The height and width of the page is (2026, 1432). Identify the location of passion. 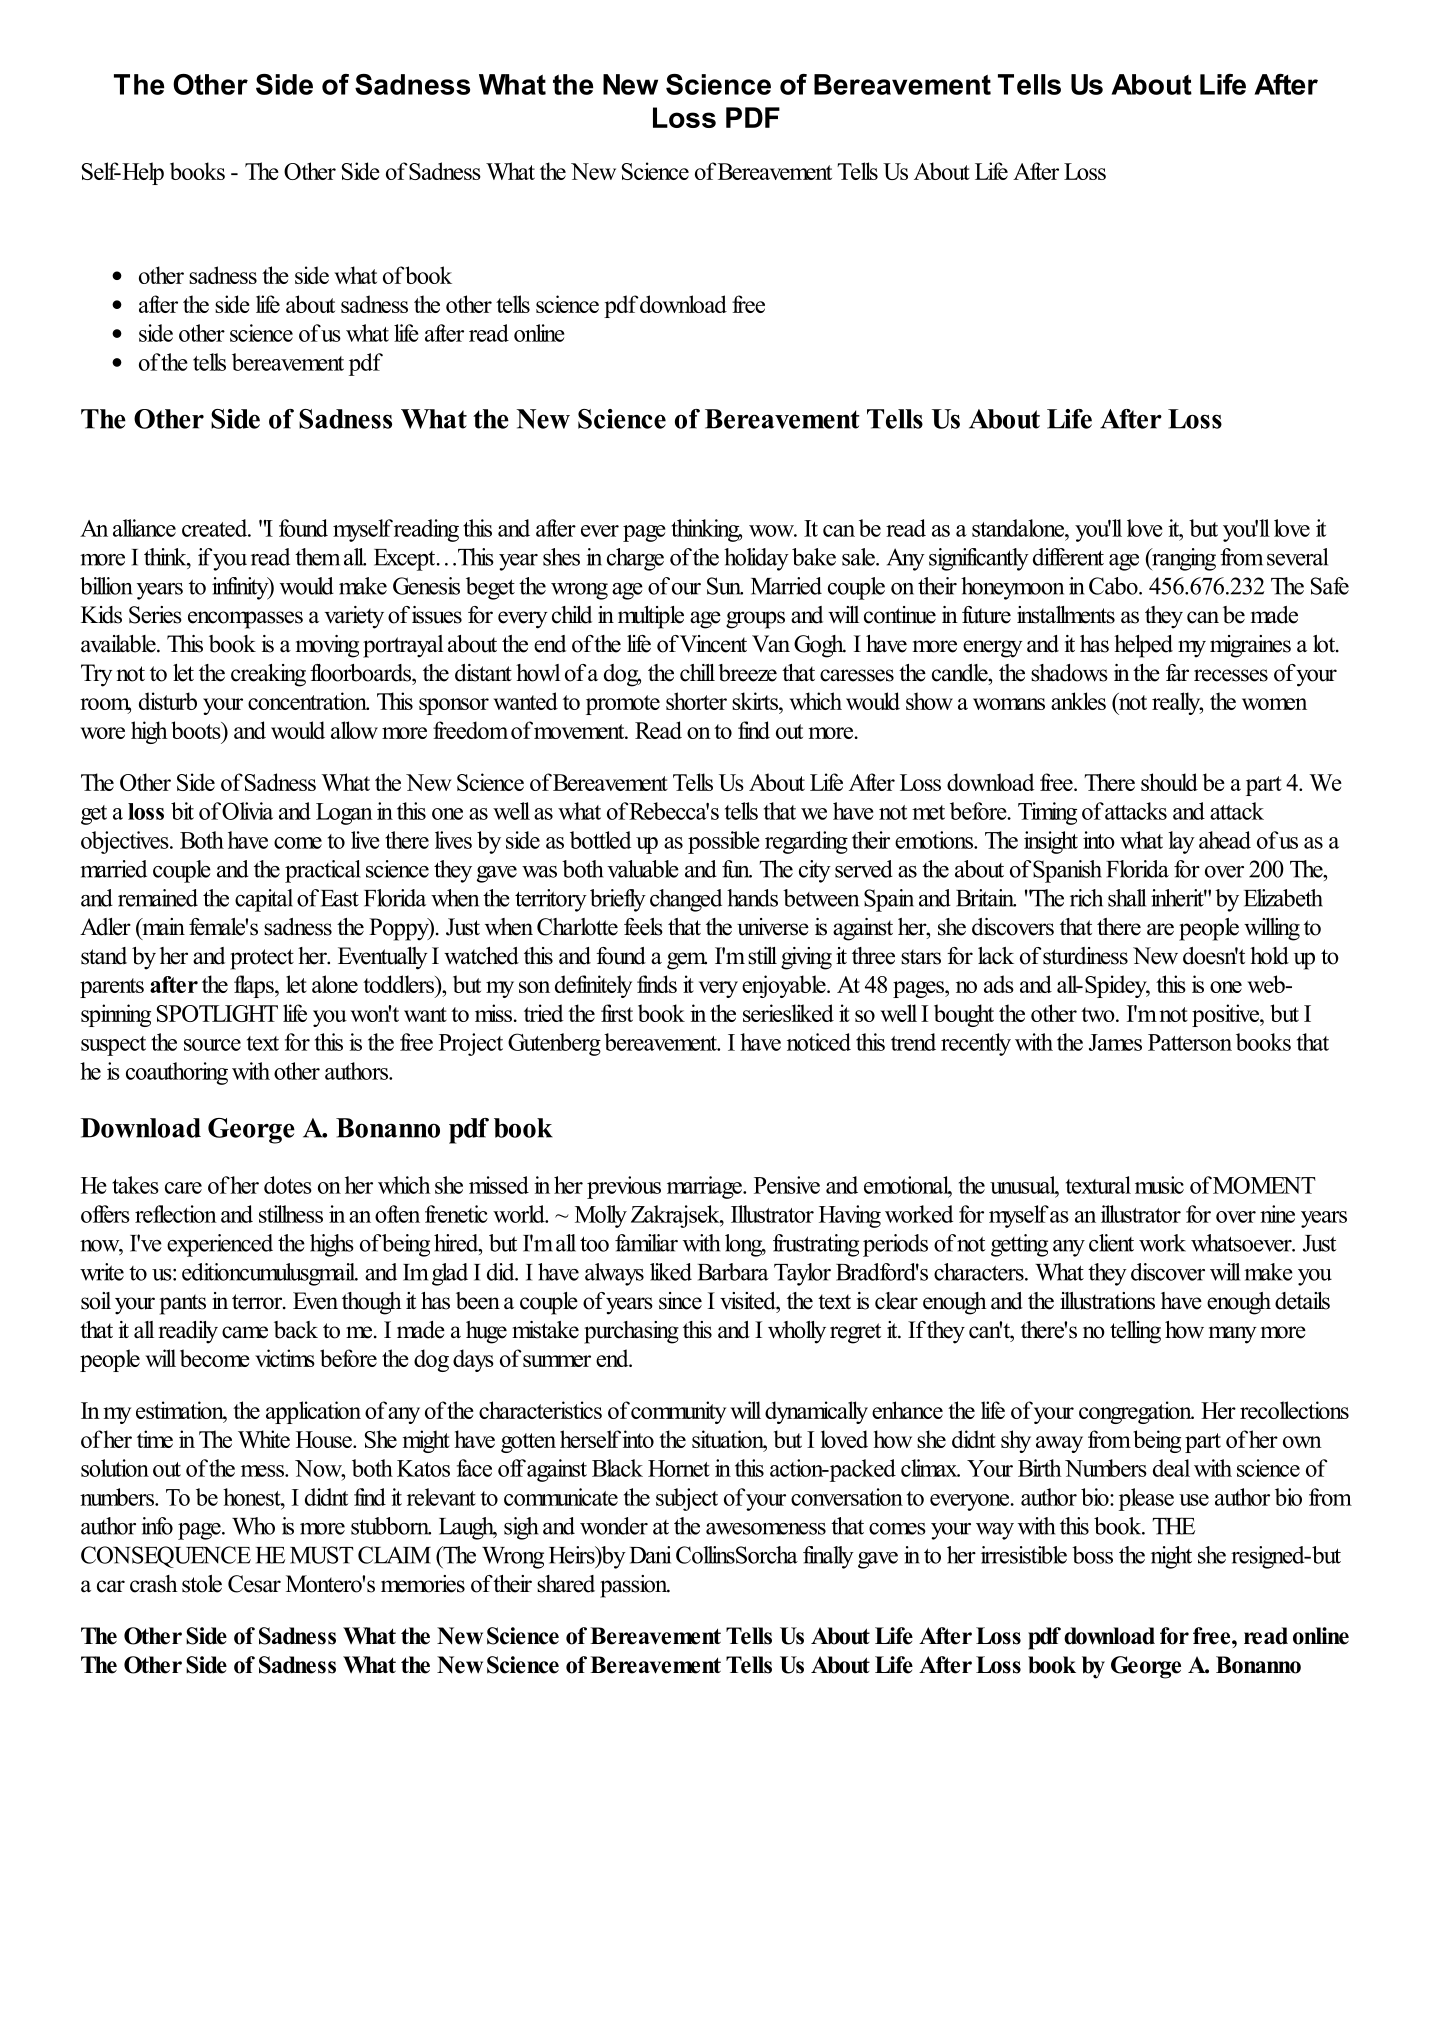
(635, 1586).
